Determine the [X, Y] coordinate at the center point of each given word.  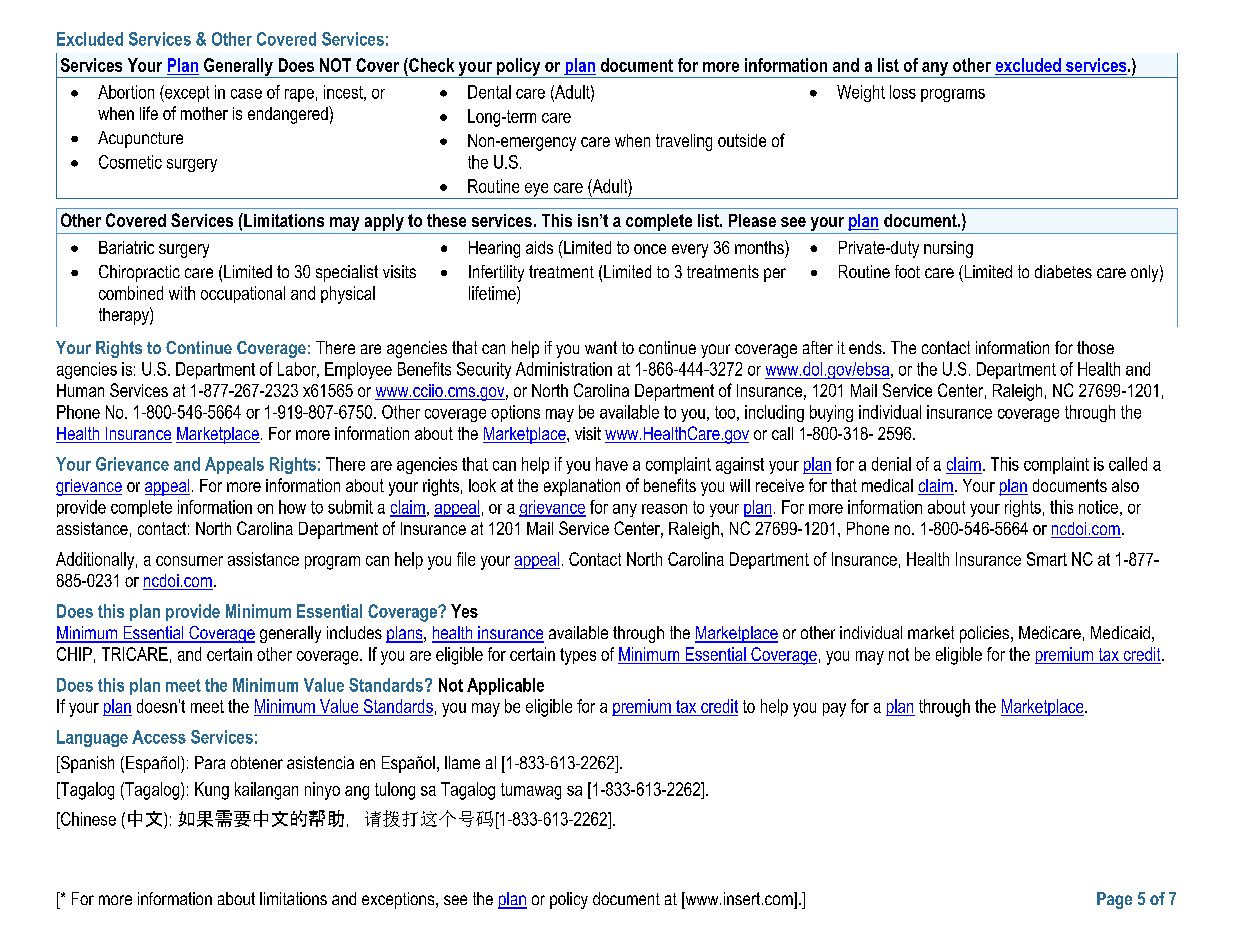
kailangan [266, 791]
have [612, 464]
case [246, 94]
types [578, 656]
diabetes [1063, 271]
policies [986, 634]
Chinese [87, 819]
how [292, 507]
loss [903, 92]
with [182, 293]
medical [887, 485]
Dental [489, 92]
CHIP [74, 654]
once [650, 249]
